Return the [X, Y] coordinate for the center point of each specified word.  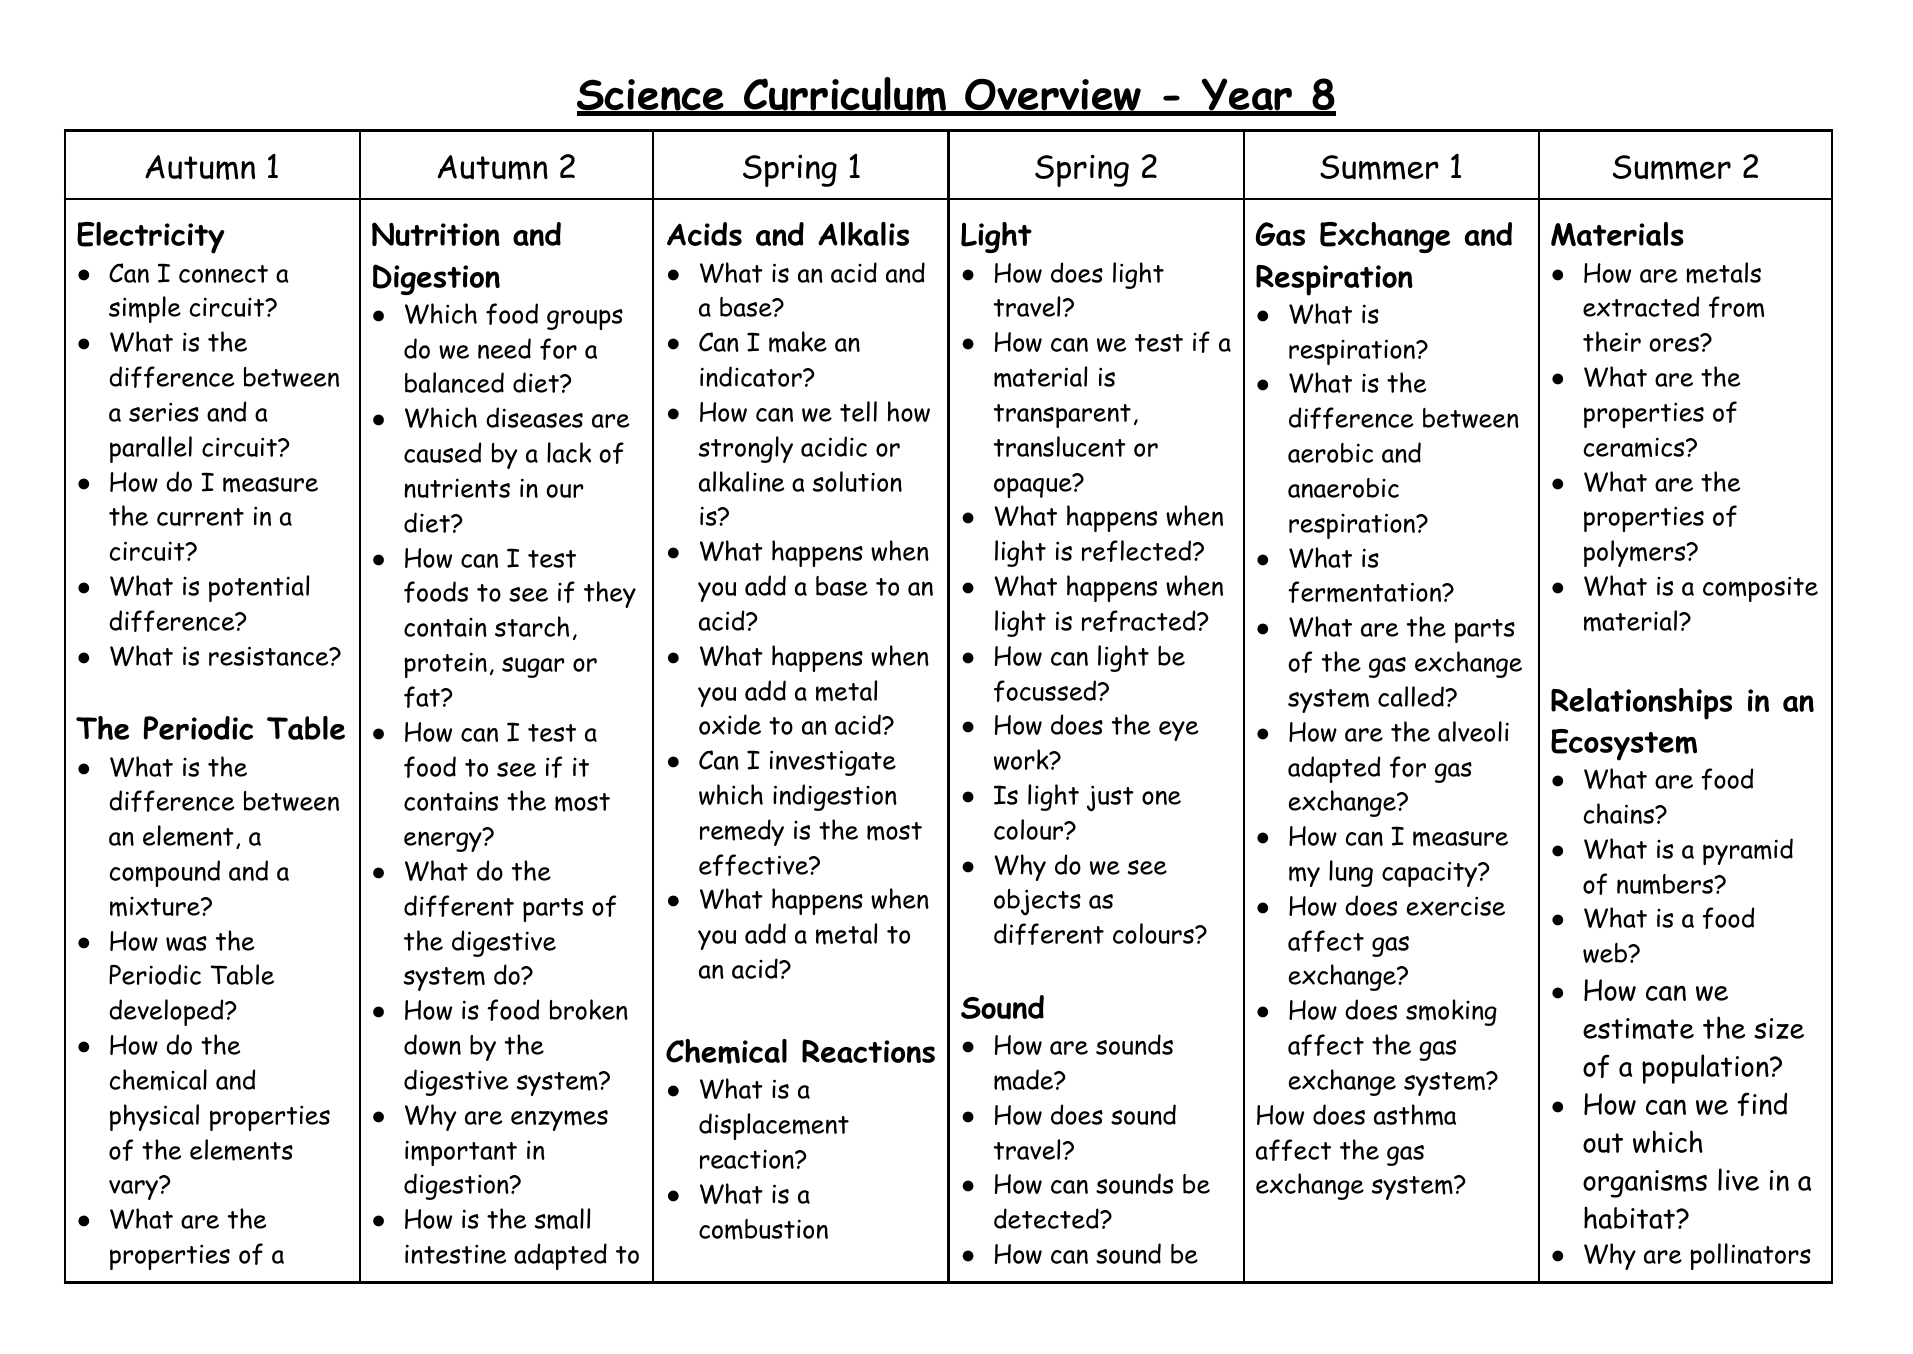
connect [223, 274]
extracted [1641, 306]
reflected [1138, 551]
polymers [1636, 553]
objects [1037, 902]
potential [259, 588]
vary [135, 1189]
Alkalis [863, 234]
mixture [156, 907]
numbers [1666, 884]
